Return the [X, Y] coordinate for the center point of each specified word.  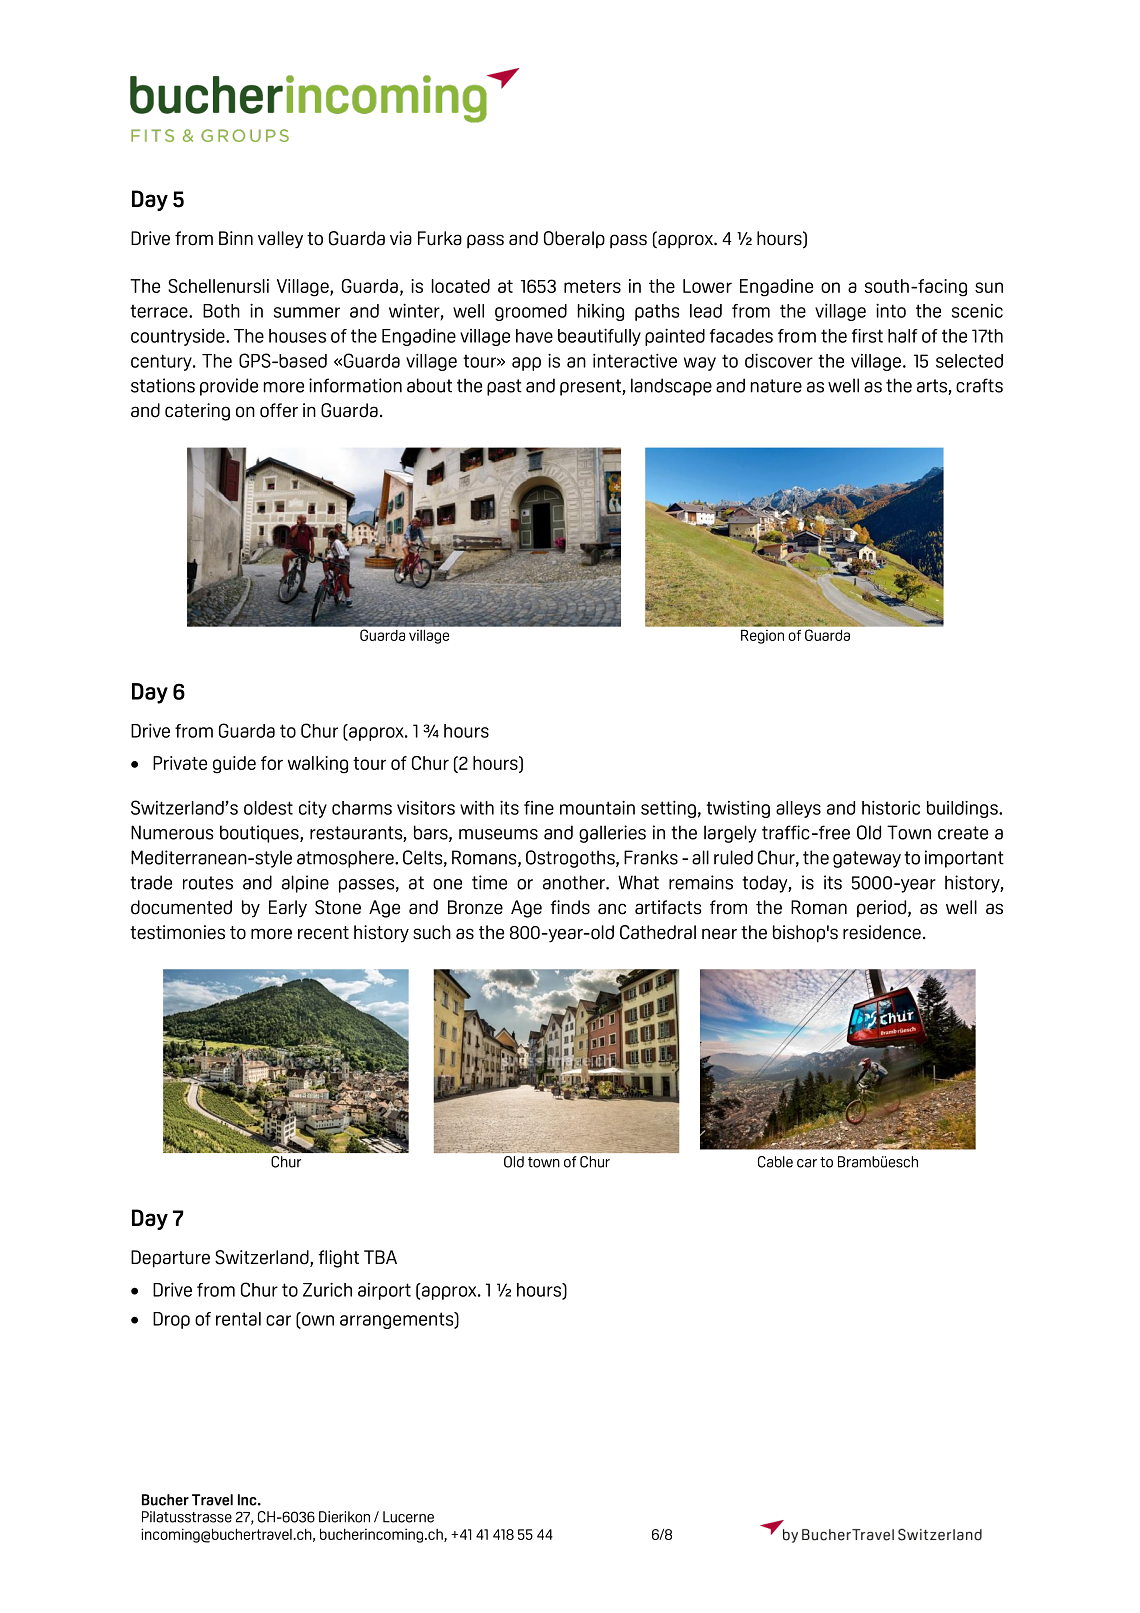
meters [592, 286]
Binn [236, 238]
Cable [775, 1162]
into [891, 310]
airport [384, 1291]
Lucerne [408, 1517]
